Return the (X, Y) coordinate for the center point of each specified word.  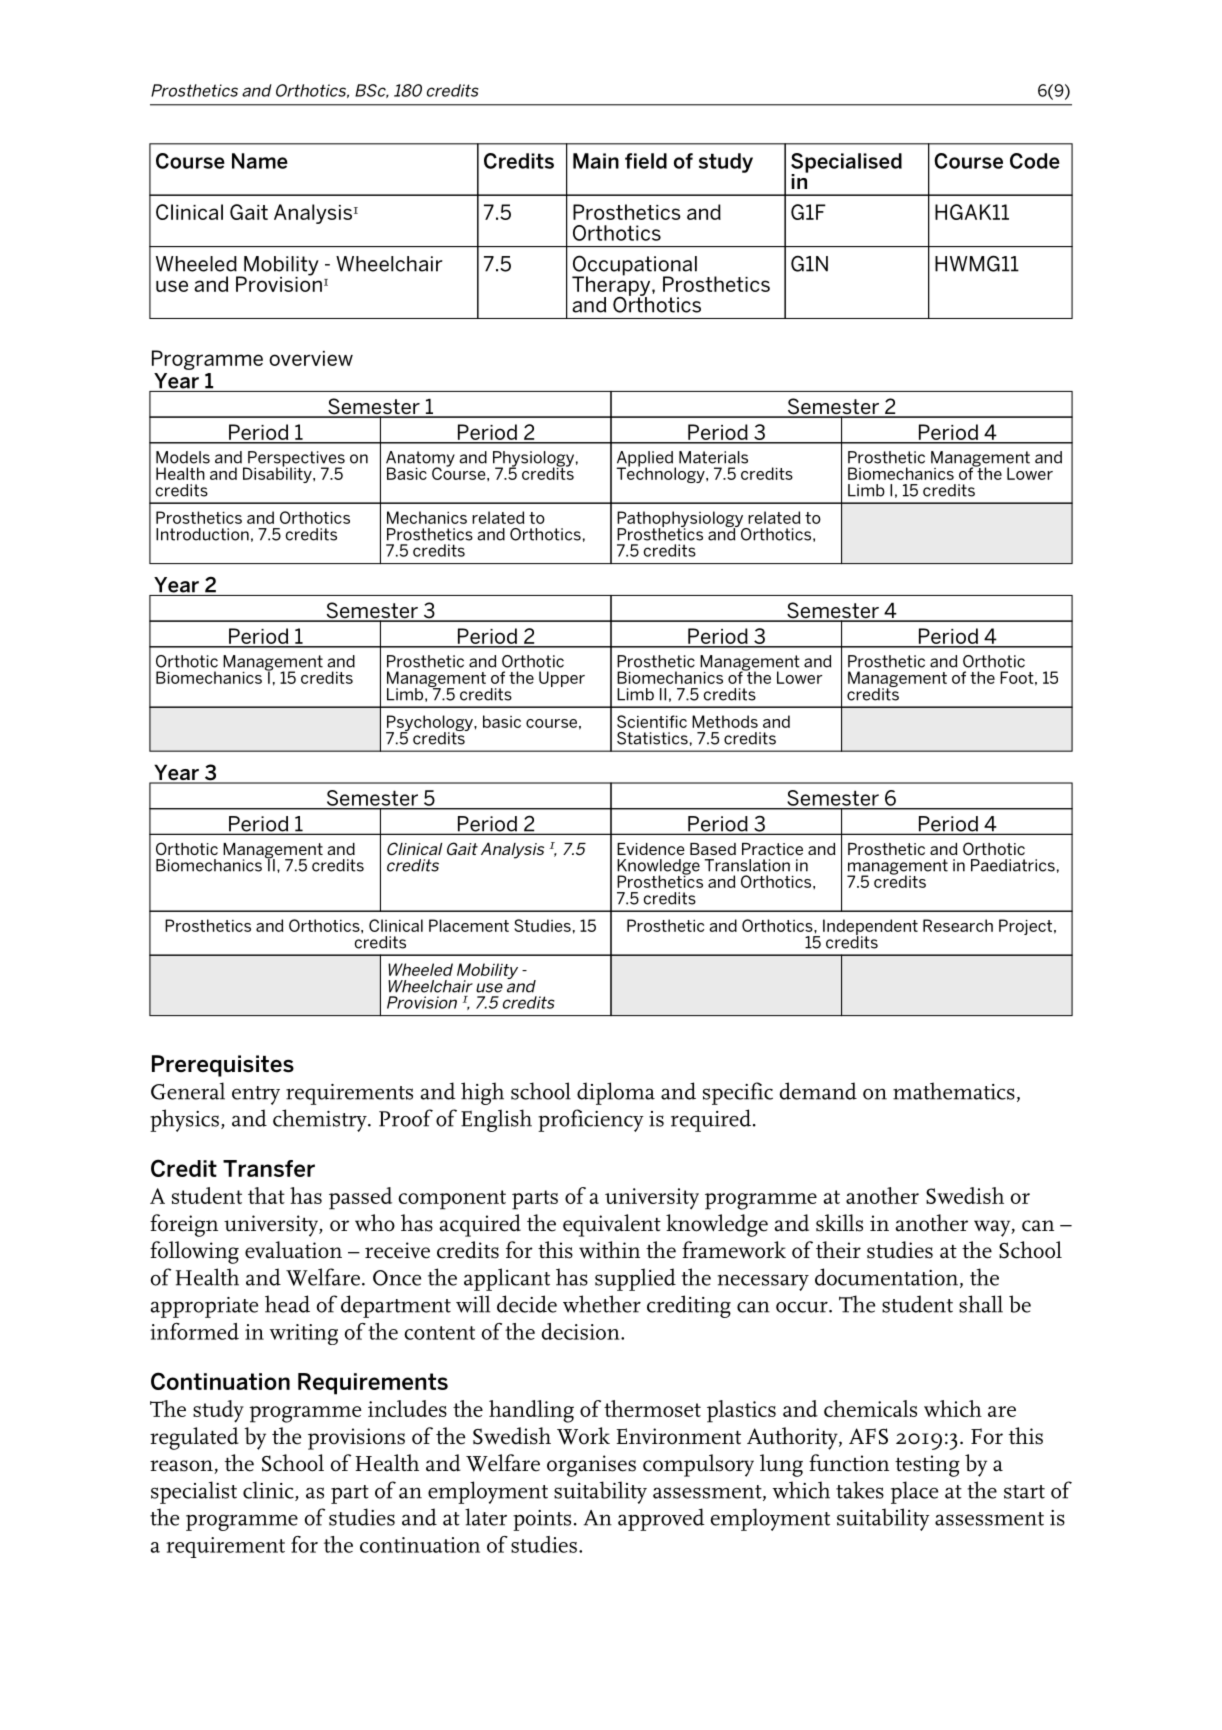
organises (591, 1466)
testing (927, 1466)
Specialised (846, 164)
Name (260, 161)
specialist (194, 1492)
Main (596, 161)
